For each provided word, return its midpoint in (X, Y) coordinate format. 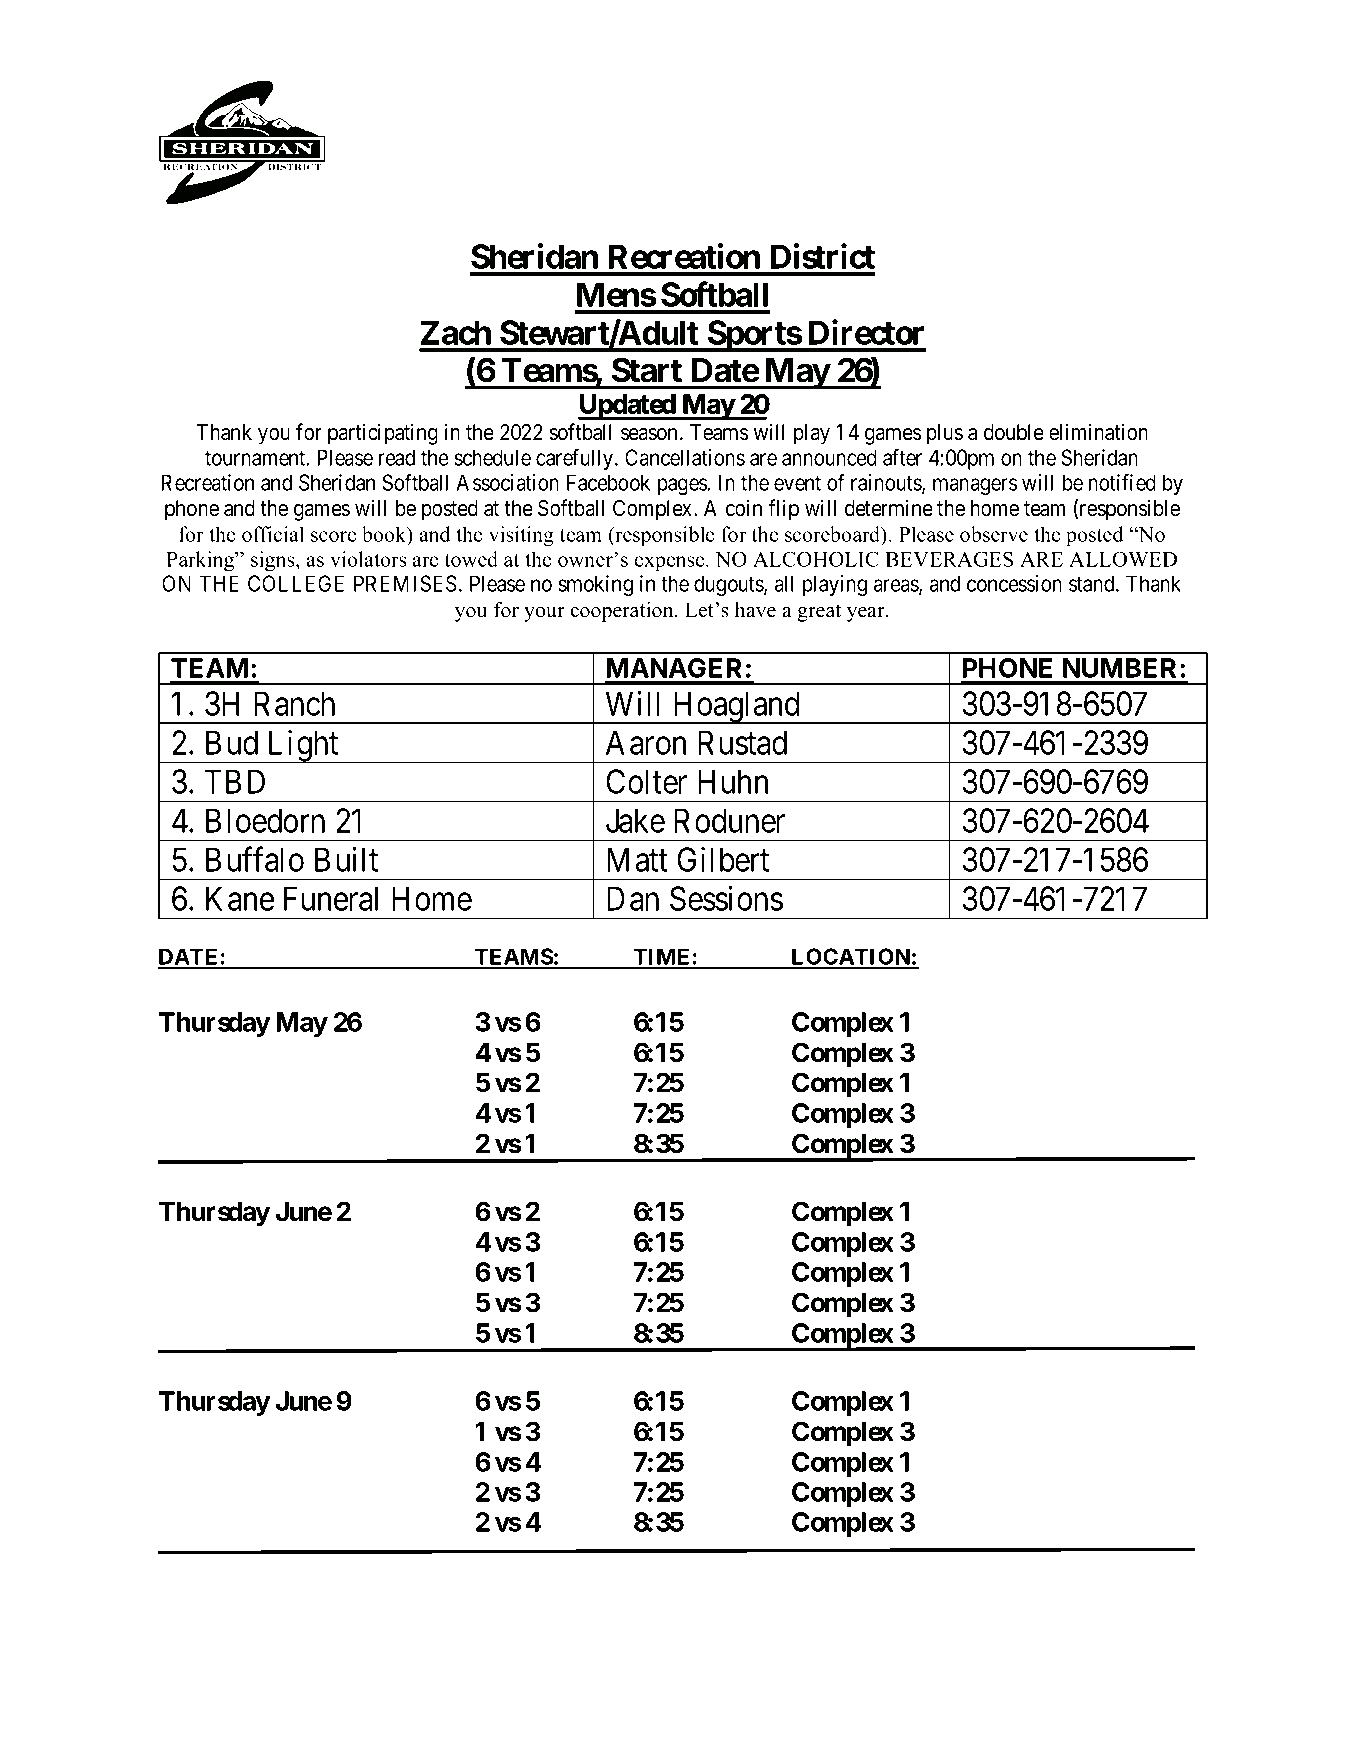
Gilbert (723, 859)
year (867, 614)
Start (647, 370)
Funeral (331, 898)
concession (1014, 583)
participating (383, 434)
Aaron (646, 742)
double (1014, 432)
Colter (646, 781)
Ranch (294, 703)
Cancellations (685, 457)
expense (671, 563)
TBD (235, 781)
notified (1122, 482)
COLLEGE (296, 583)
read (397, 457)
